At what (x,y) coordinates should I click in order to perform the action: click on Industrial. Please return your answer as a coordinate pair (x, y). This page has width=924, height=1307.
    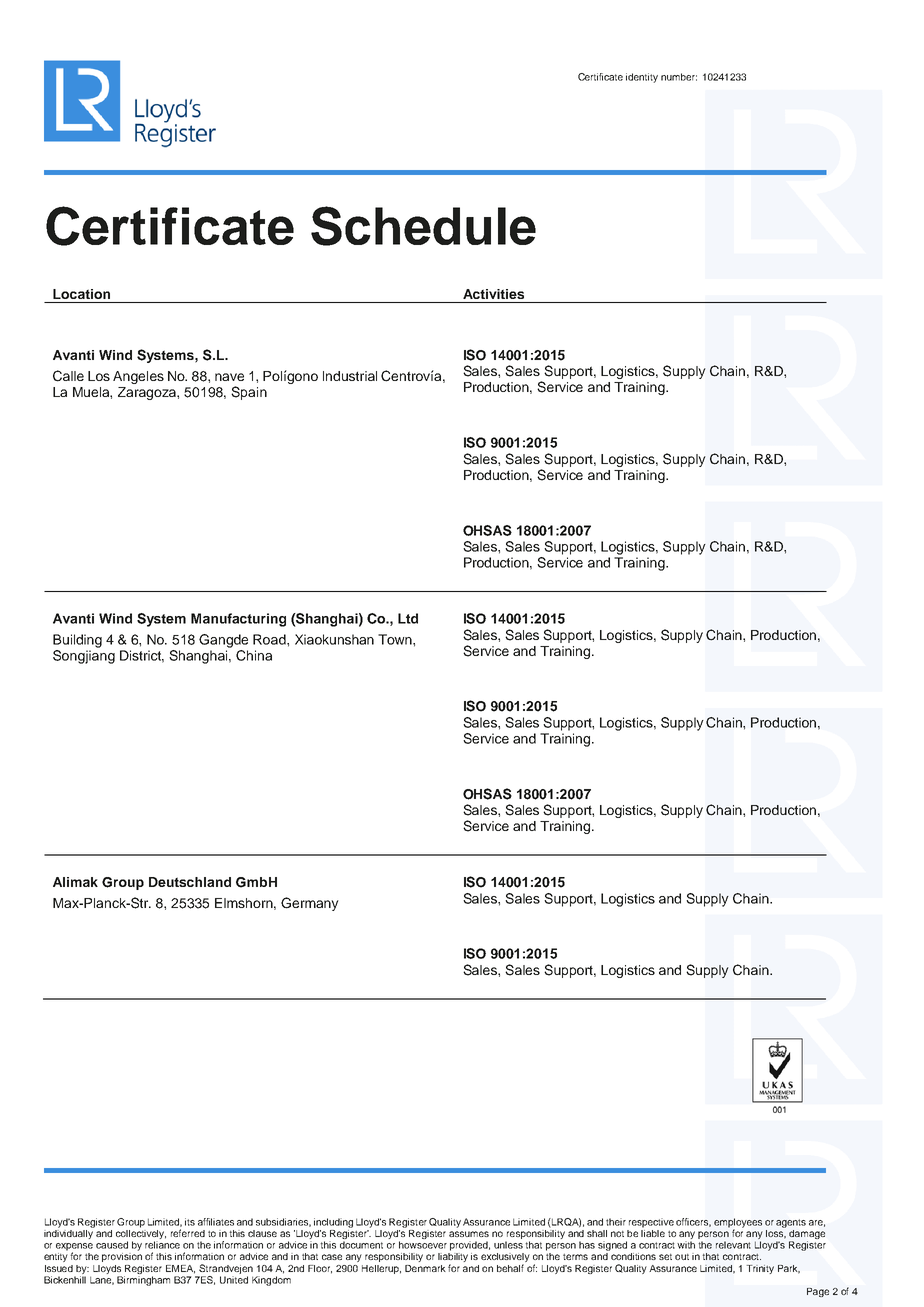
    Looking at the image, I should click on (350, 376).
